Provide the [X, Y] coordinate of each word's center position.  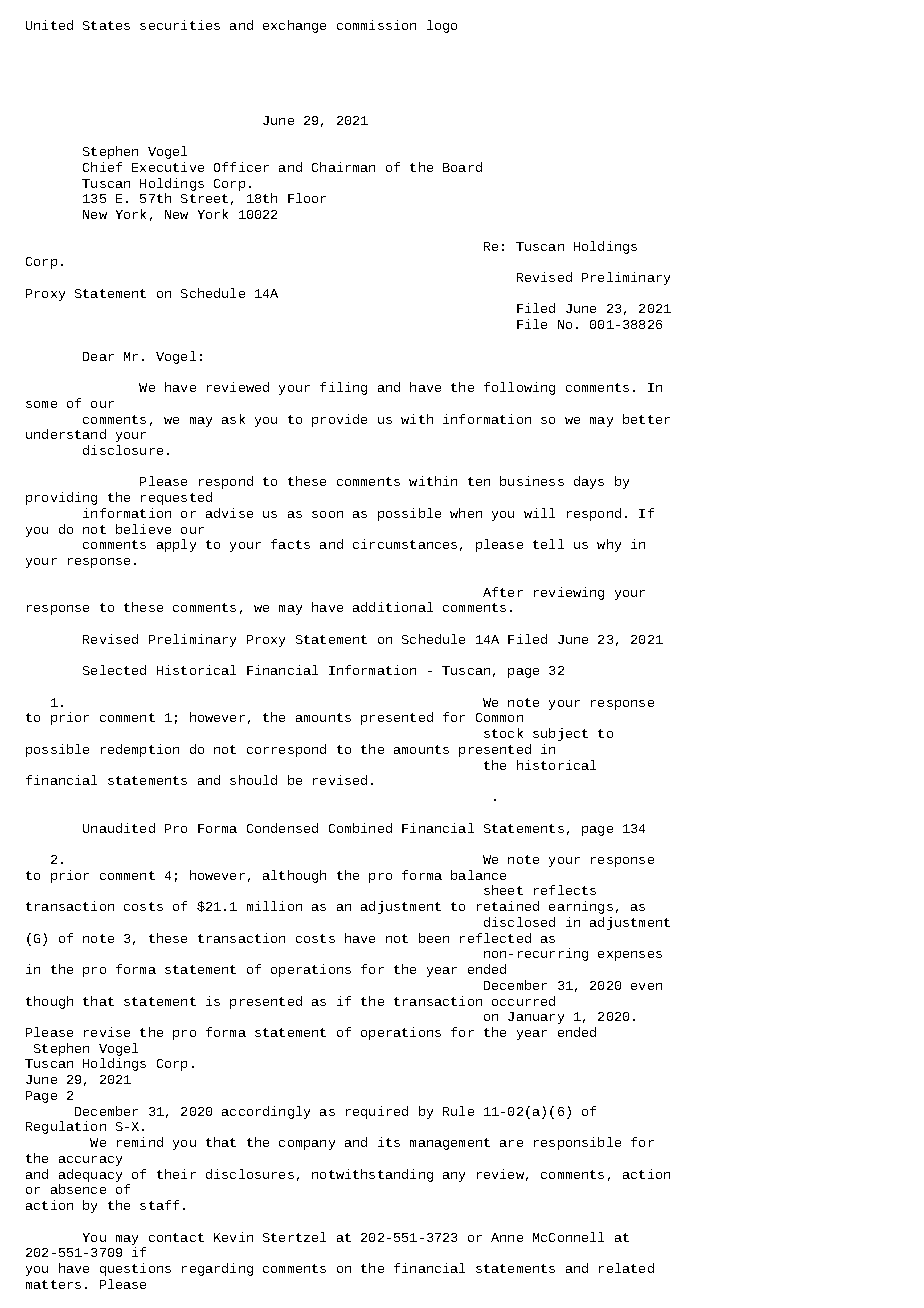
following [519, 388]
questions [135, 1269]
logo [442, 26]
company [307, 1145]
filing [343, 388]
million [274, 906]
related [626, 1268]
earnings [581, 907]
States [106, 25]
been [434, 938]
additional [393, 607]
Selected [114, 670]
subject [560, 734]
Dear [98, 356]
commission [376, 25]
